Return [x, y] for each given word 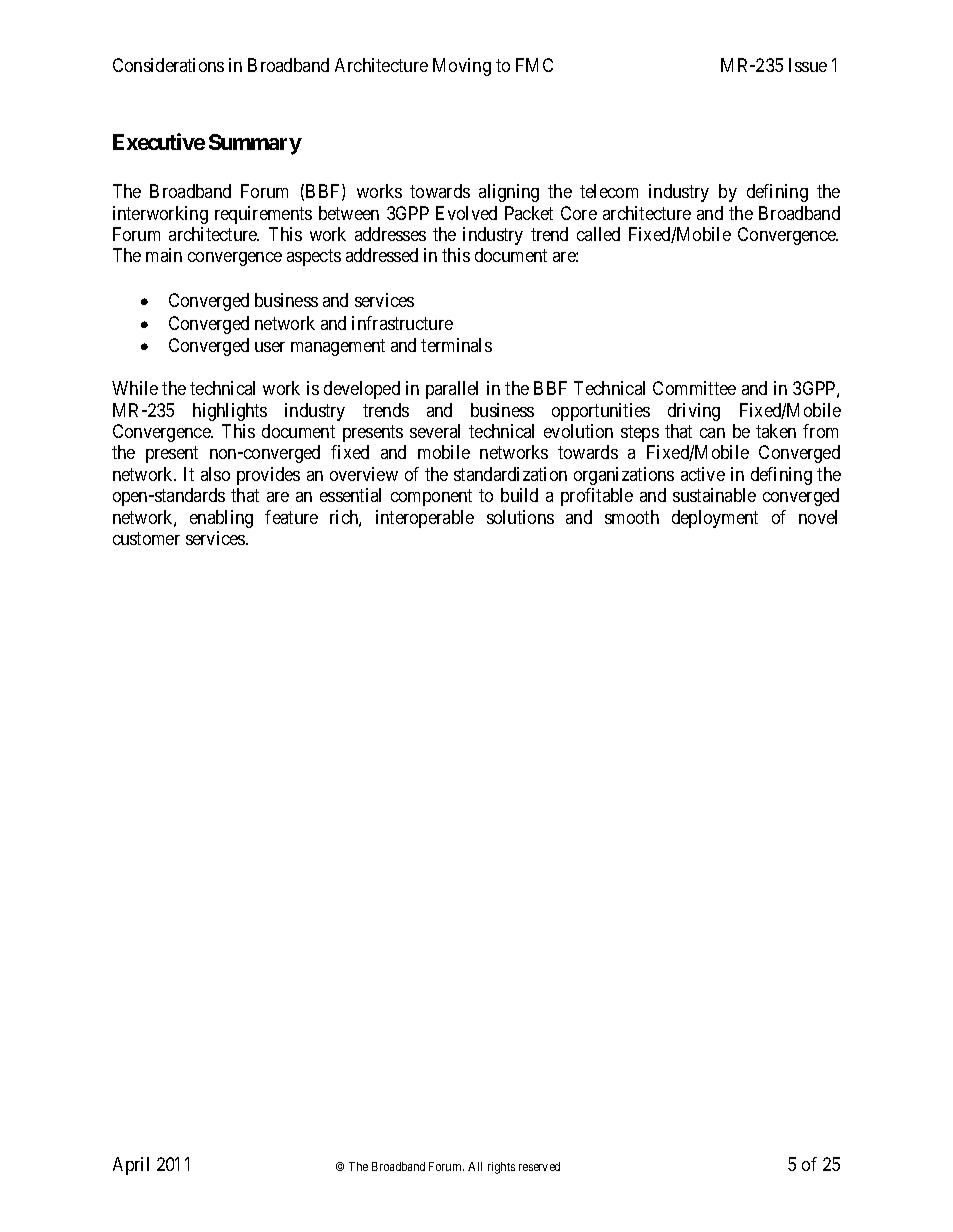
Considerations [168, 65]
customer [146, 538]
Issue [808, 65]
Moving [462, 67]
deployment [715, 519]
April [131, 1166]
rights [501, 1168]
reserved [539, 1166]
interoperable [425, 519]
